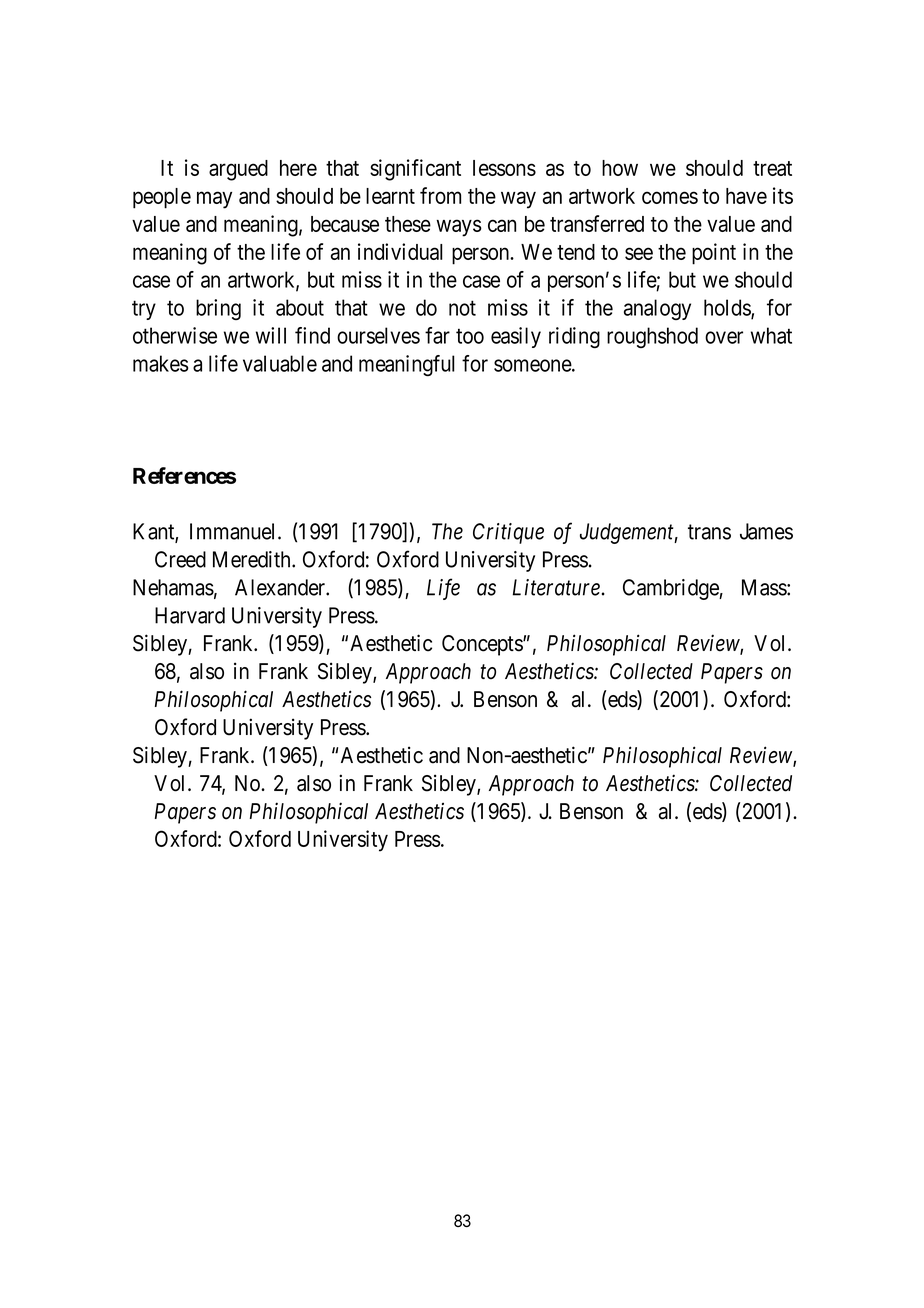  Describe the element at coordinates (175, 335) in the screenshot. I see `otherwise` at that location.
